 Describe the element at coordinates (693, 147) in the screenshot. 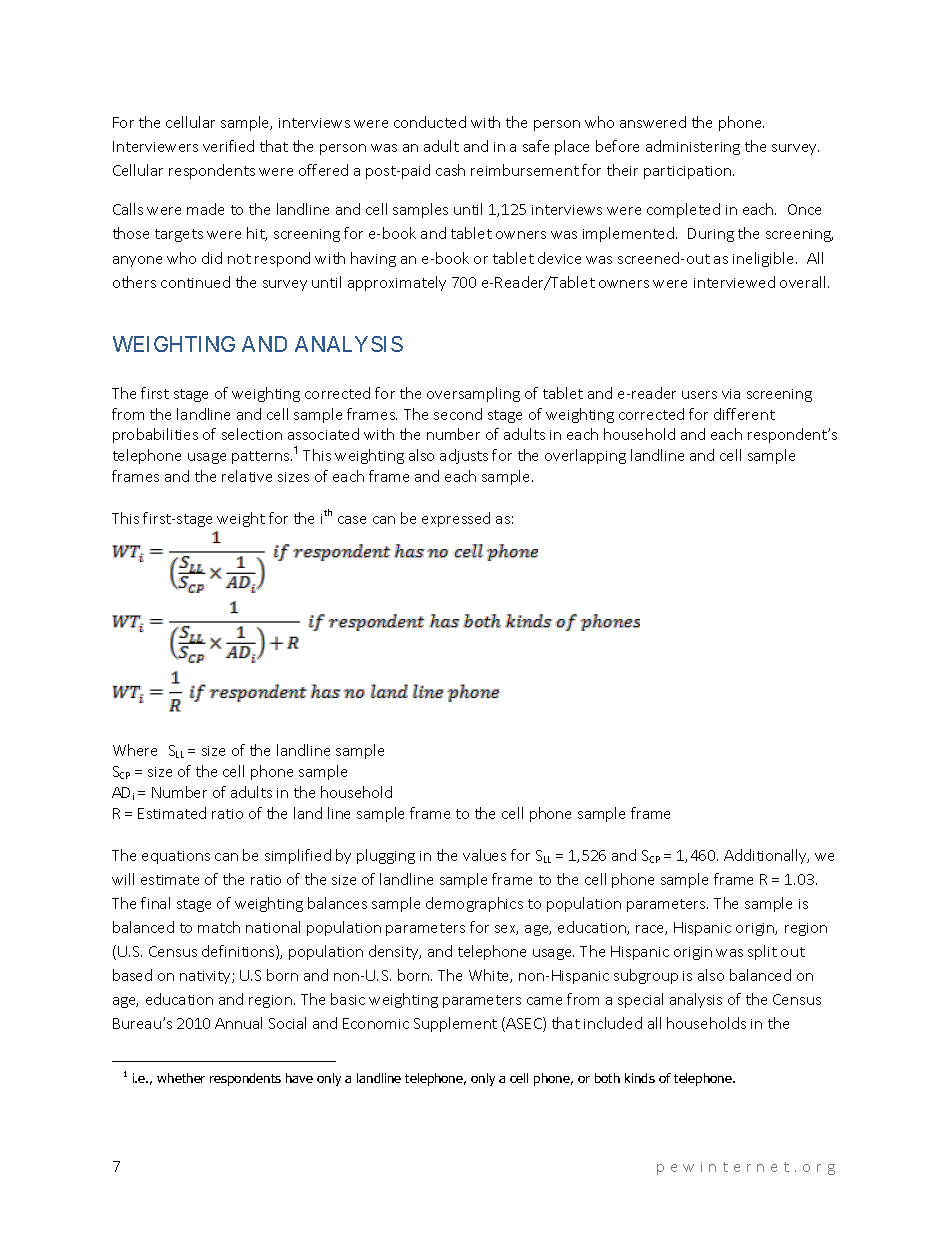

I see `administering` at that location.
